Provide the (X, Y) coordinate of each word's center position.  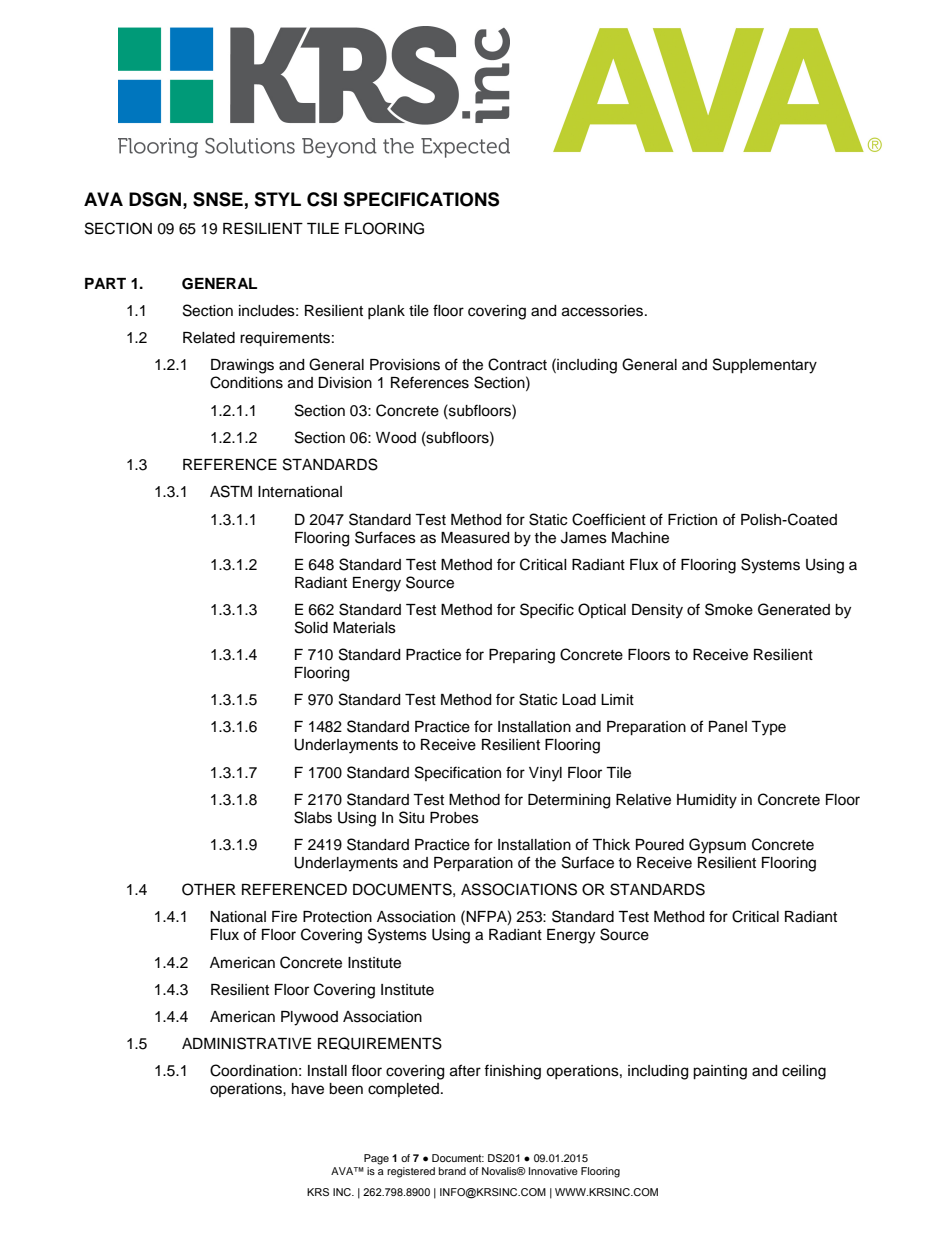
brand (452, 1171)
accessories (604, 311)
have (308, 1089)
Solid (311, 627)
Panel (728, 727)
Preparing (522, 656)
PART (105, 283)
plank (386, 312)
